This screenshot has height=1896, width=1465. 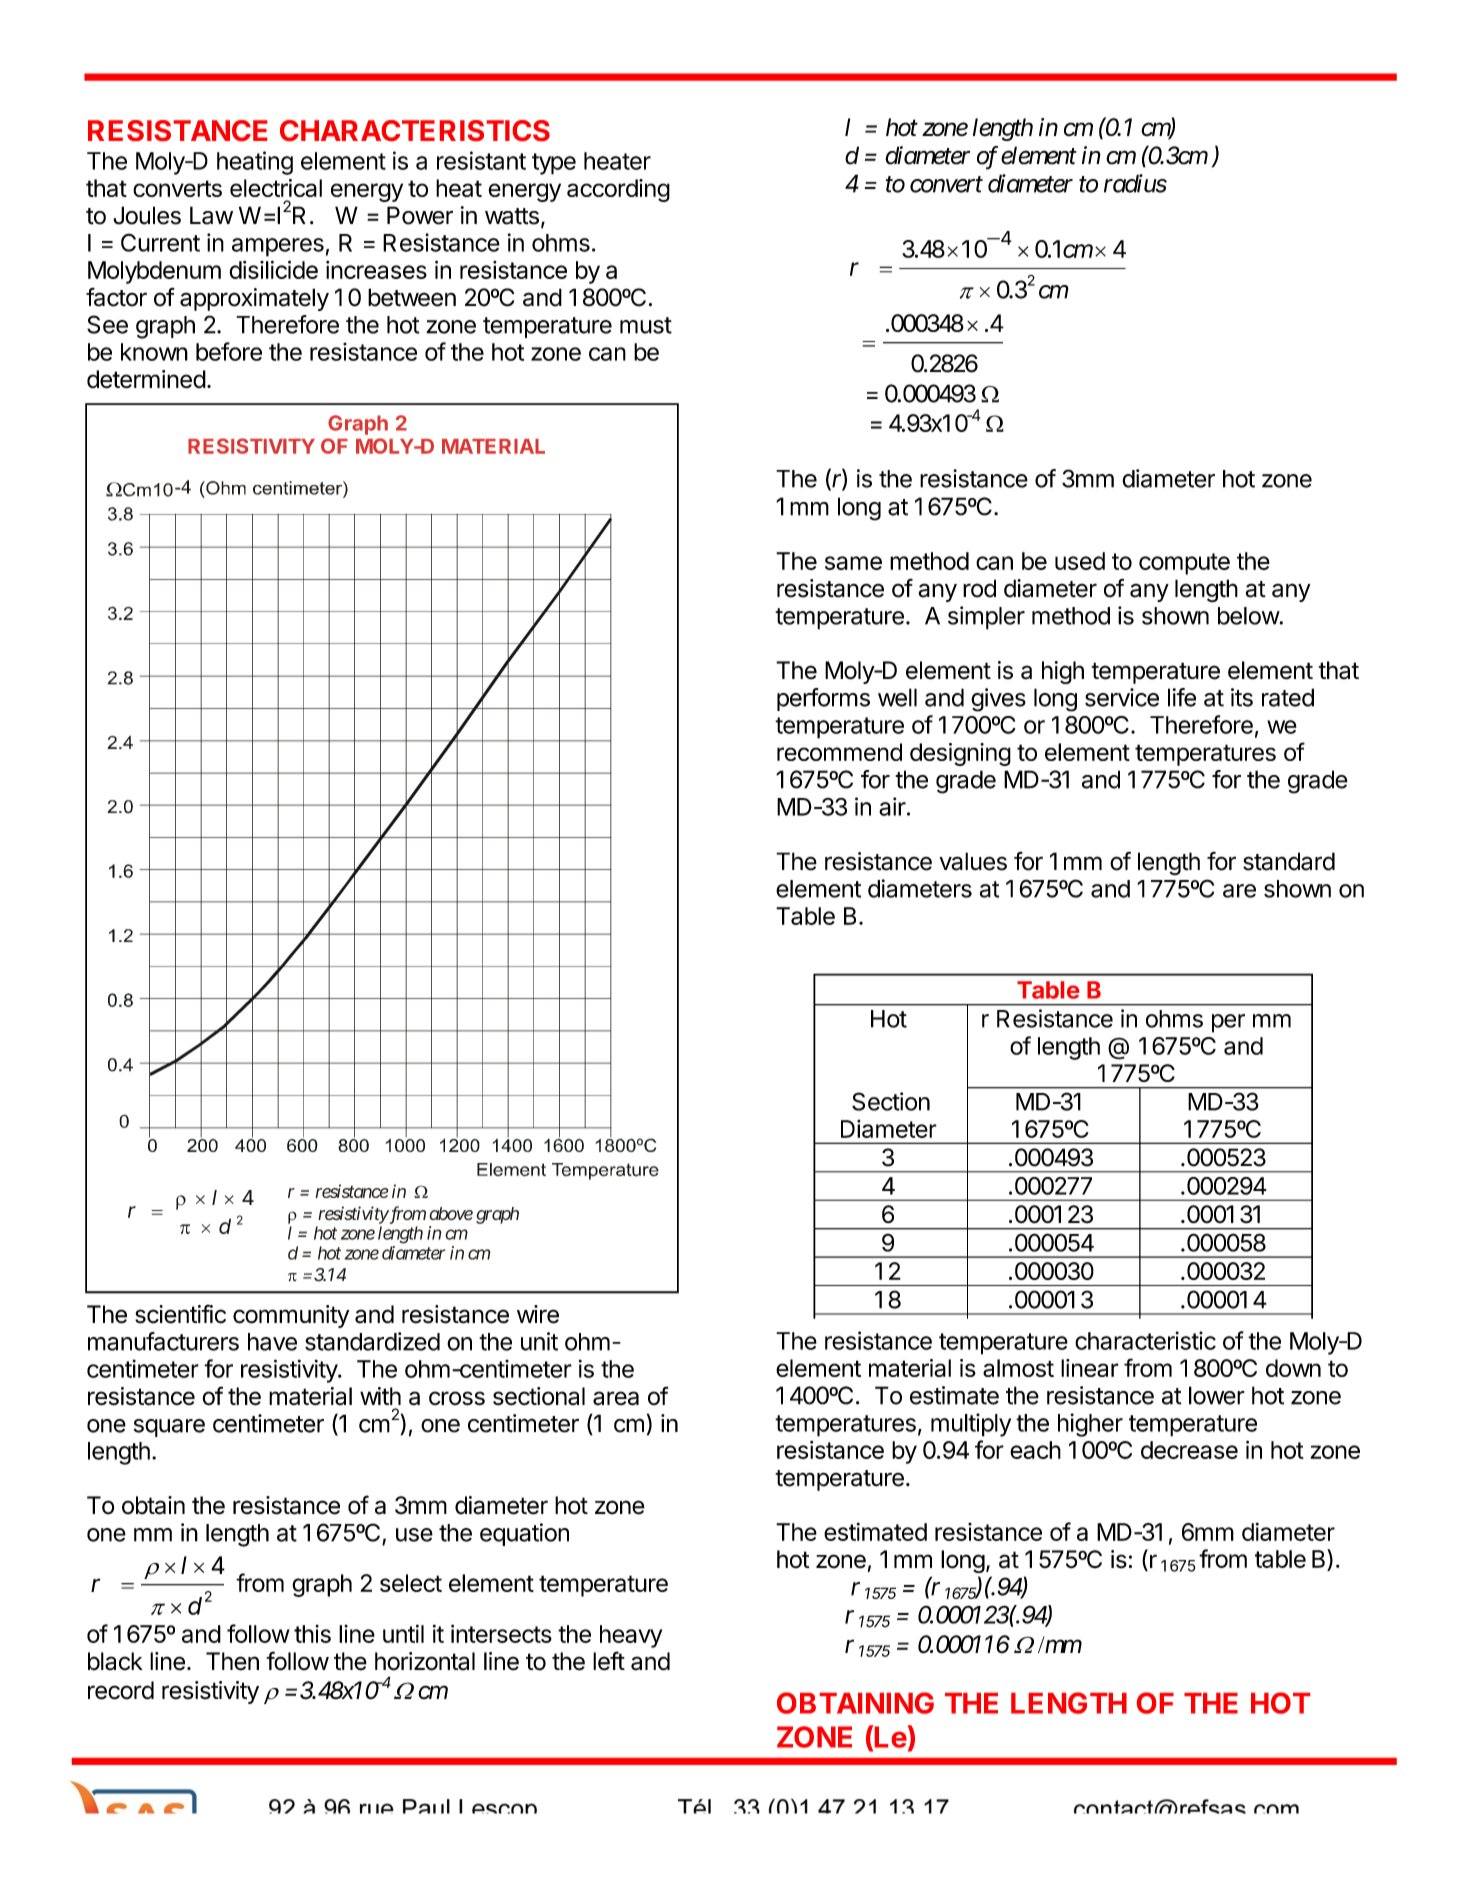 I want to click on lower, so click(x=1217, y=1395).
